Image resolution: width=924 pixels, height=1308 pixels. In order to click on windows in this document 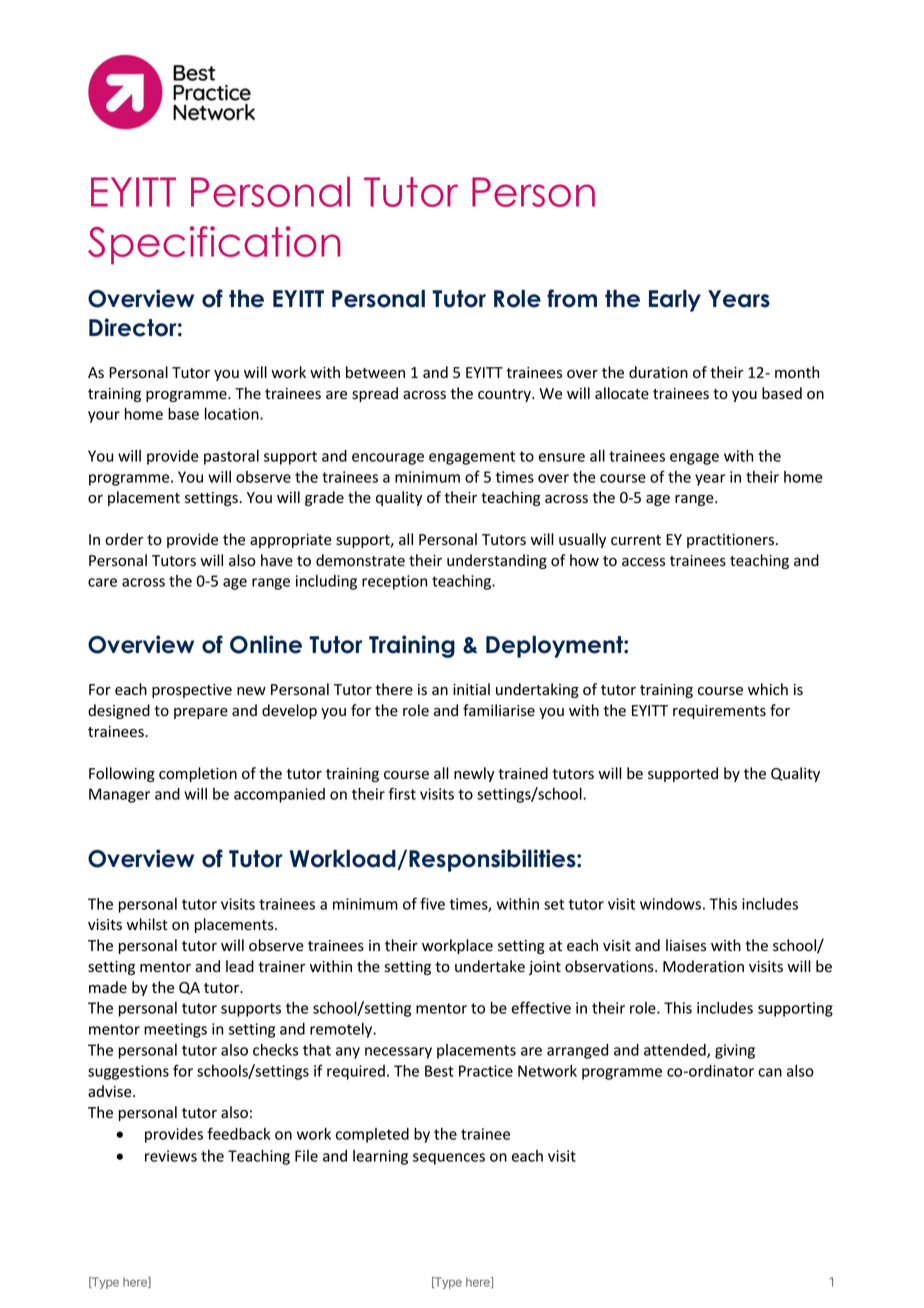, I will do `click(670, 904)`.
